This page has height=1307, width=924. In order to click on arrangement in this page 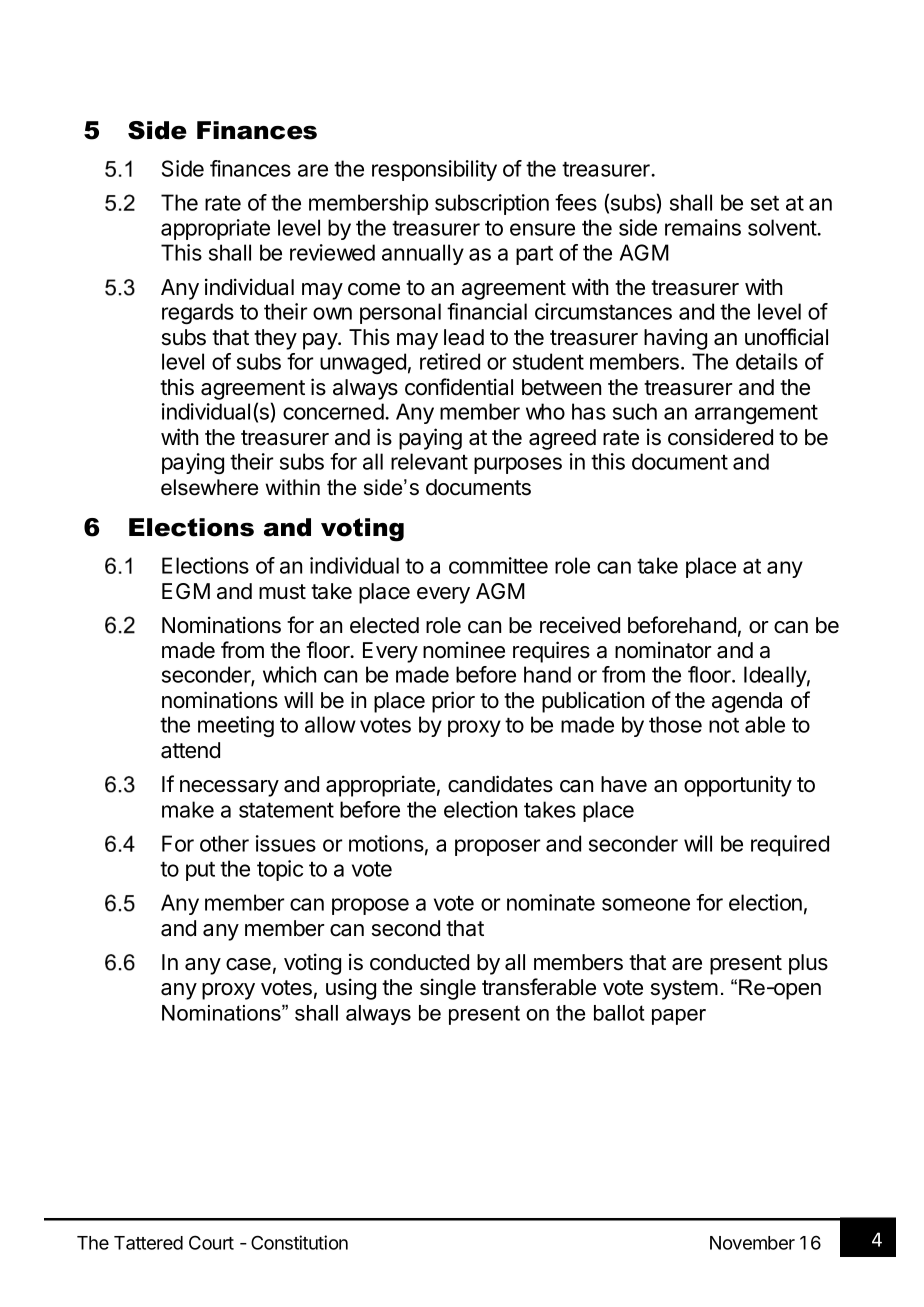, I will do `click(756, 414)`.
